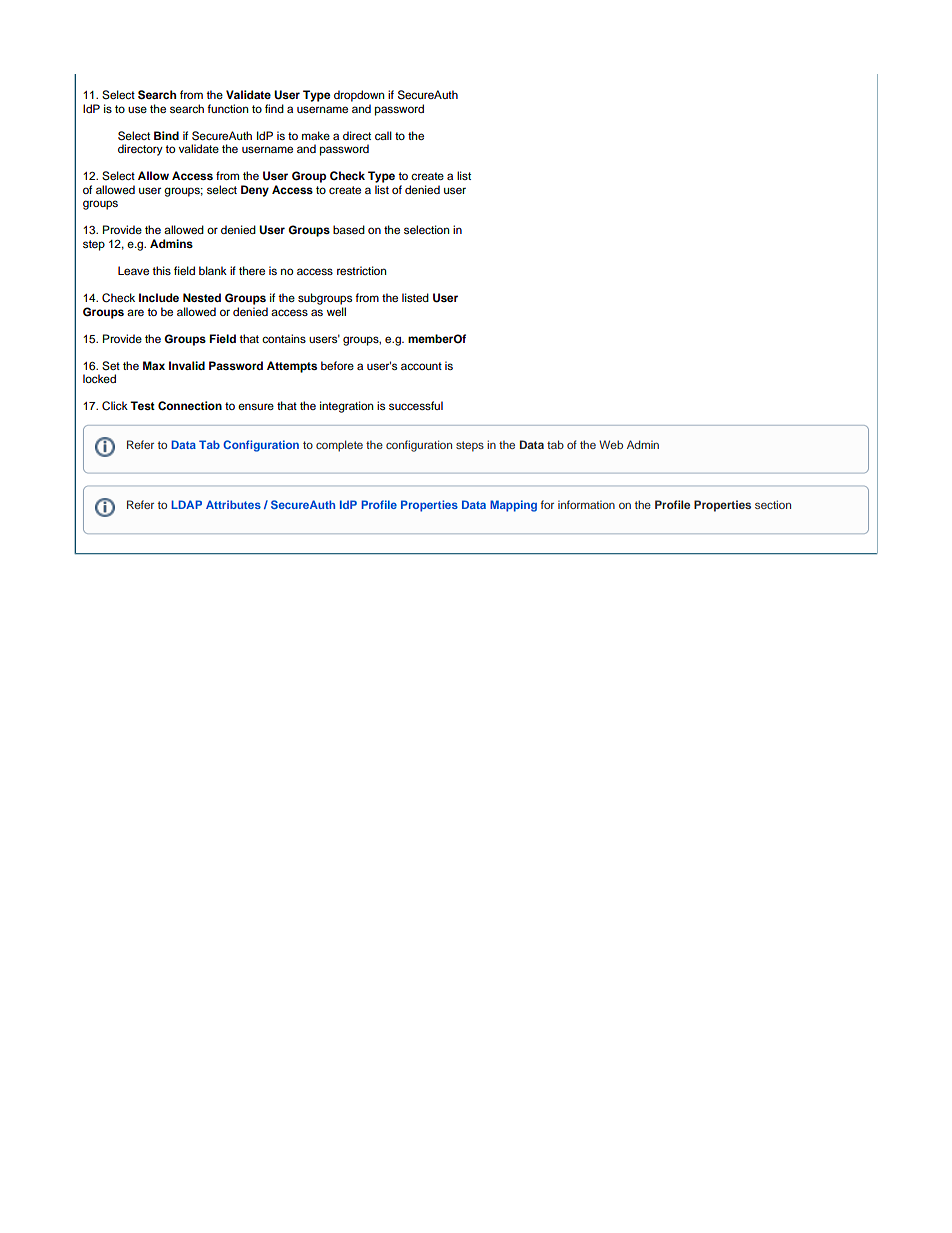  What do you see at coordinates (187, 365) in the screenshot?
I see `Invalid` at bounding box center [187, 365].
